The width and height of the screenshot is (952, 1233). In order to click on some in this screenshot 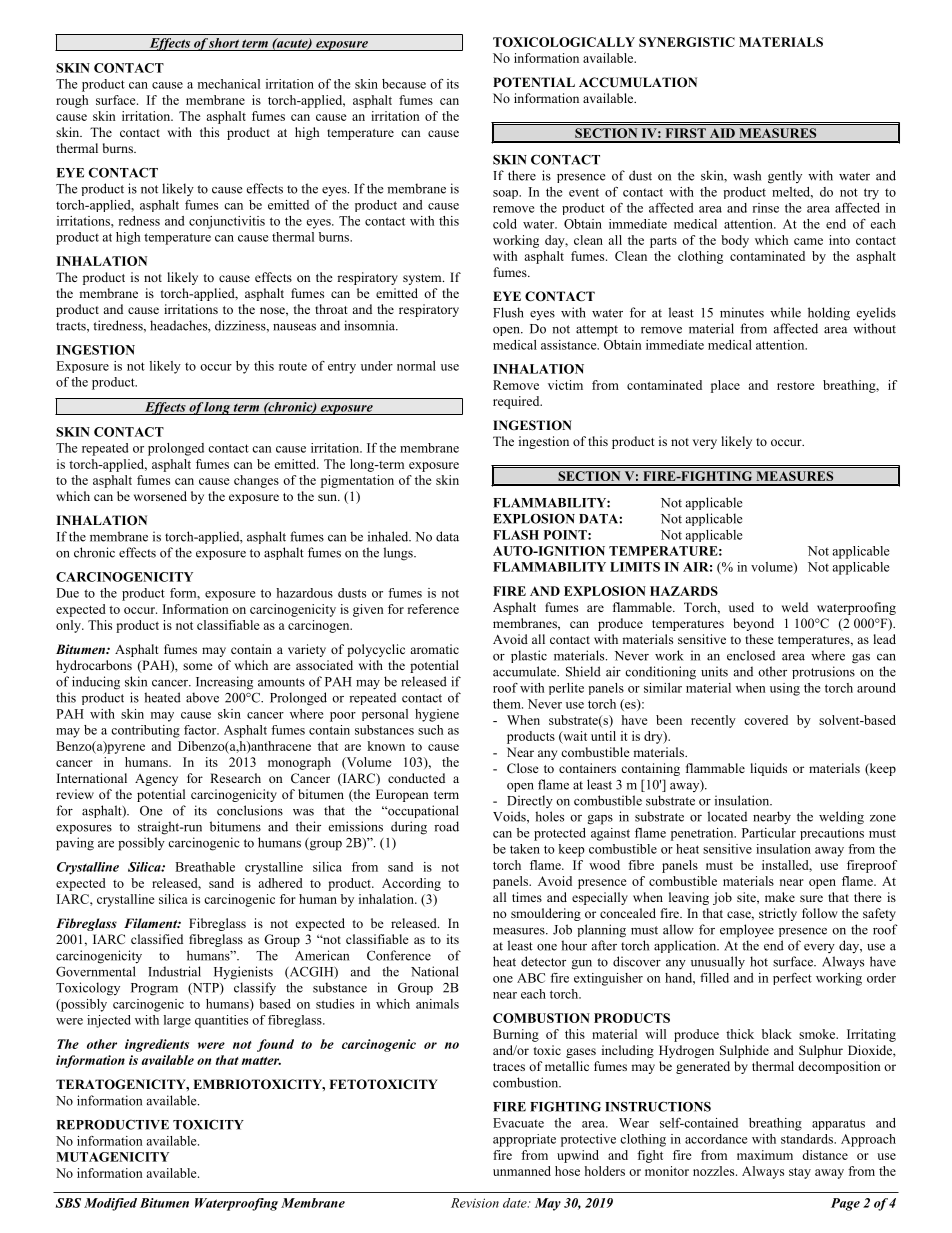, I will do `click(198, 666)`.
